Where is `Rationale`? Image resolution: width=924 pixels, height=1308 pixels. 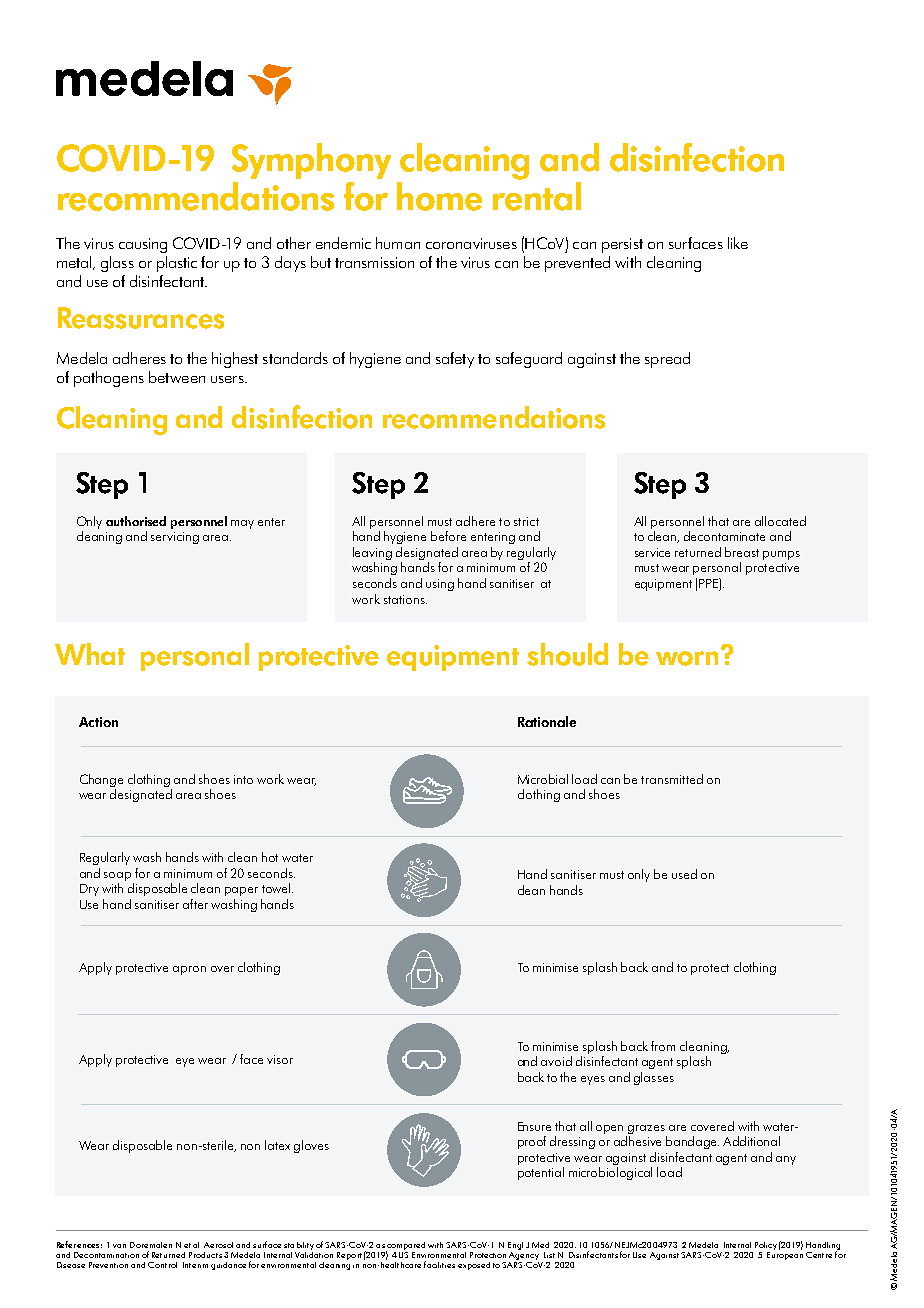 Rationale is located at coordinates (547, 721).
